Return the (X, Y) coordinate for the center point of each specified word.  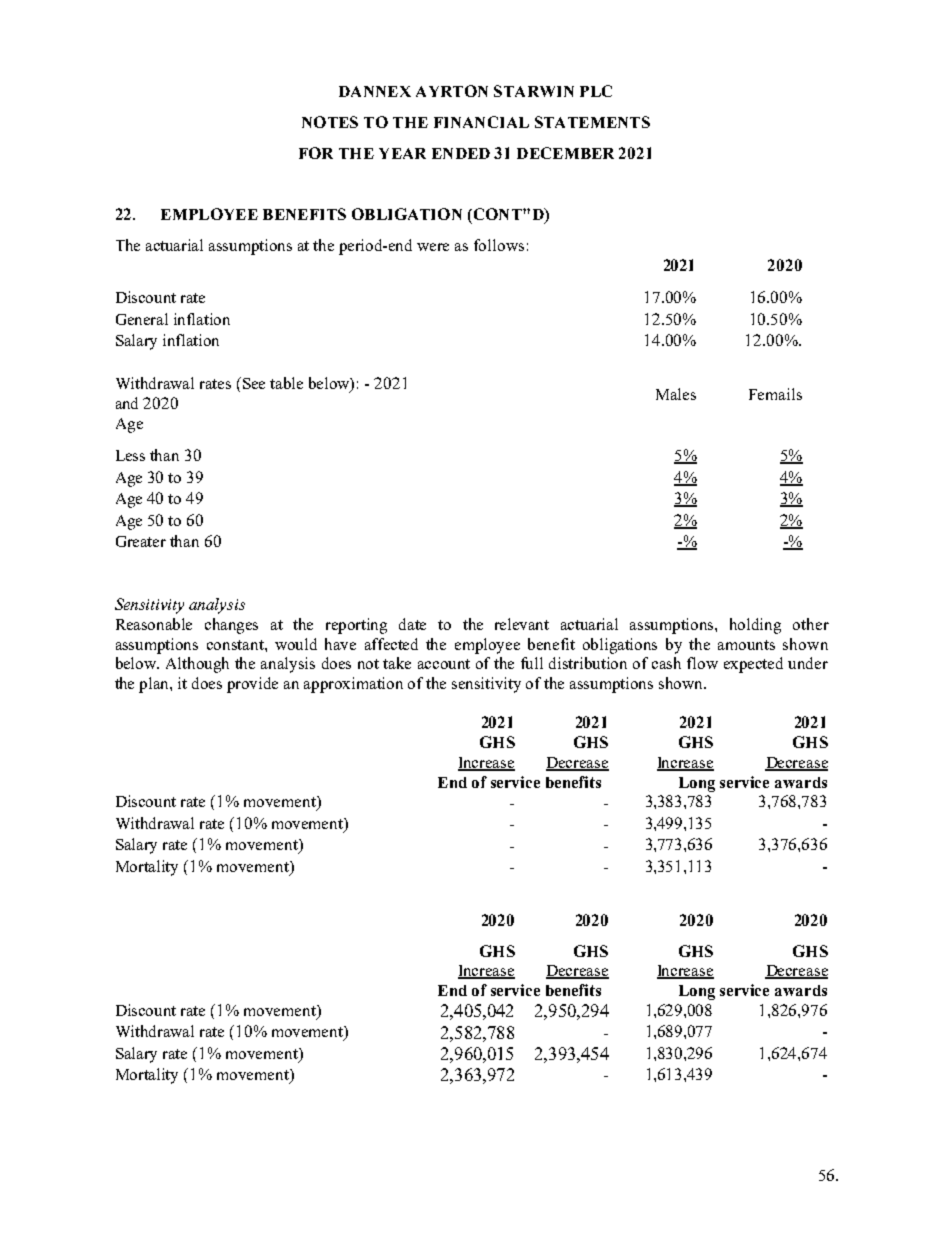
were (433, 247)
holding (755, 626)
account (444, 664)
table (286, 383)
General (142, 319)
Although (197, 665)
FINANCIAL (481, 122)
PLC (596, 91)
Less (130, 455)
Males (676, 394)
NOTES (330, 122)
